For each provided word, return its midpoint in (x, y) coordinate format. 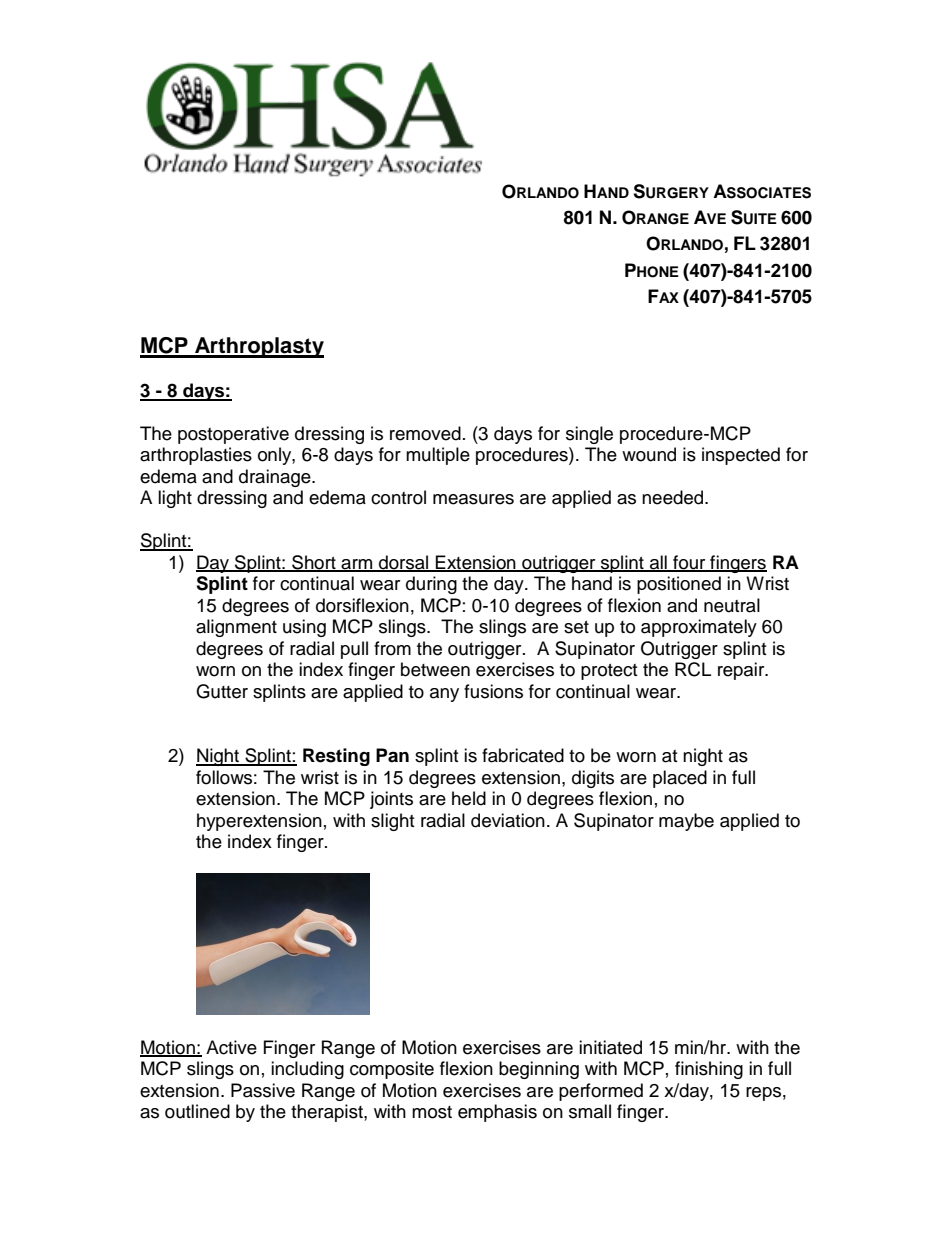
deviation (508, 820)
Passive (263, 1090)
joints (391, 800)
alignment (236, 628)
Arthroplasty (258, 347)
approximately (699, 628)
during (431, 585)
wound (649, 454)
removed (425, 433)
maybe (686, 822)
